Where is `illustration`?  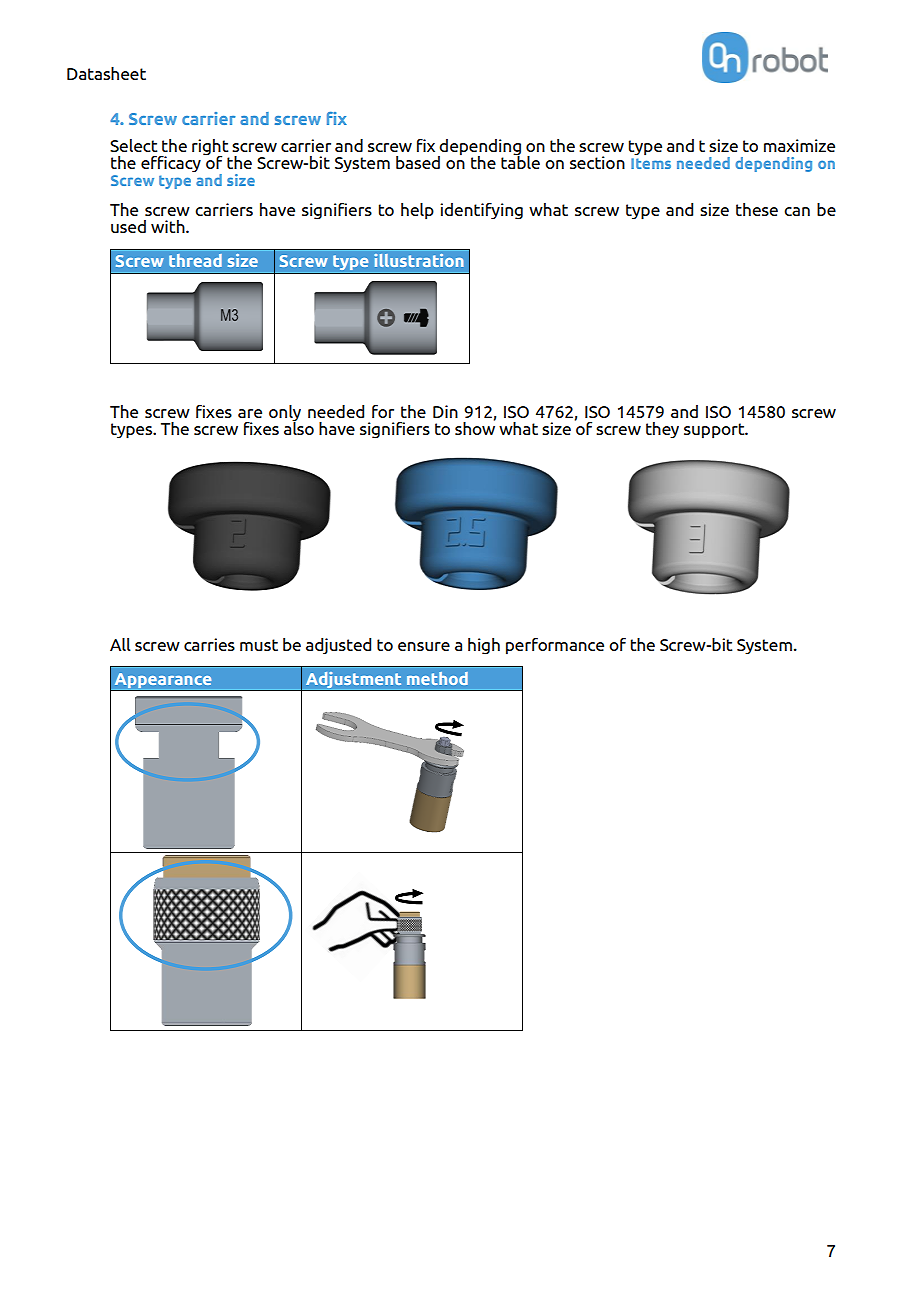
illustration is located at coordinates (419, 260).
